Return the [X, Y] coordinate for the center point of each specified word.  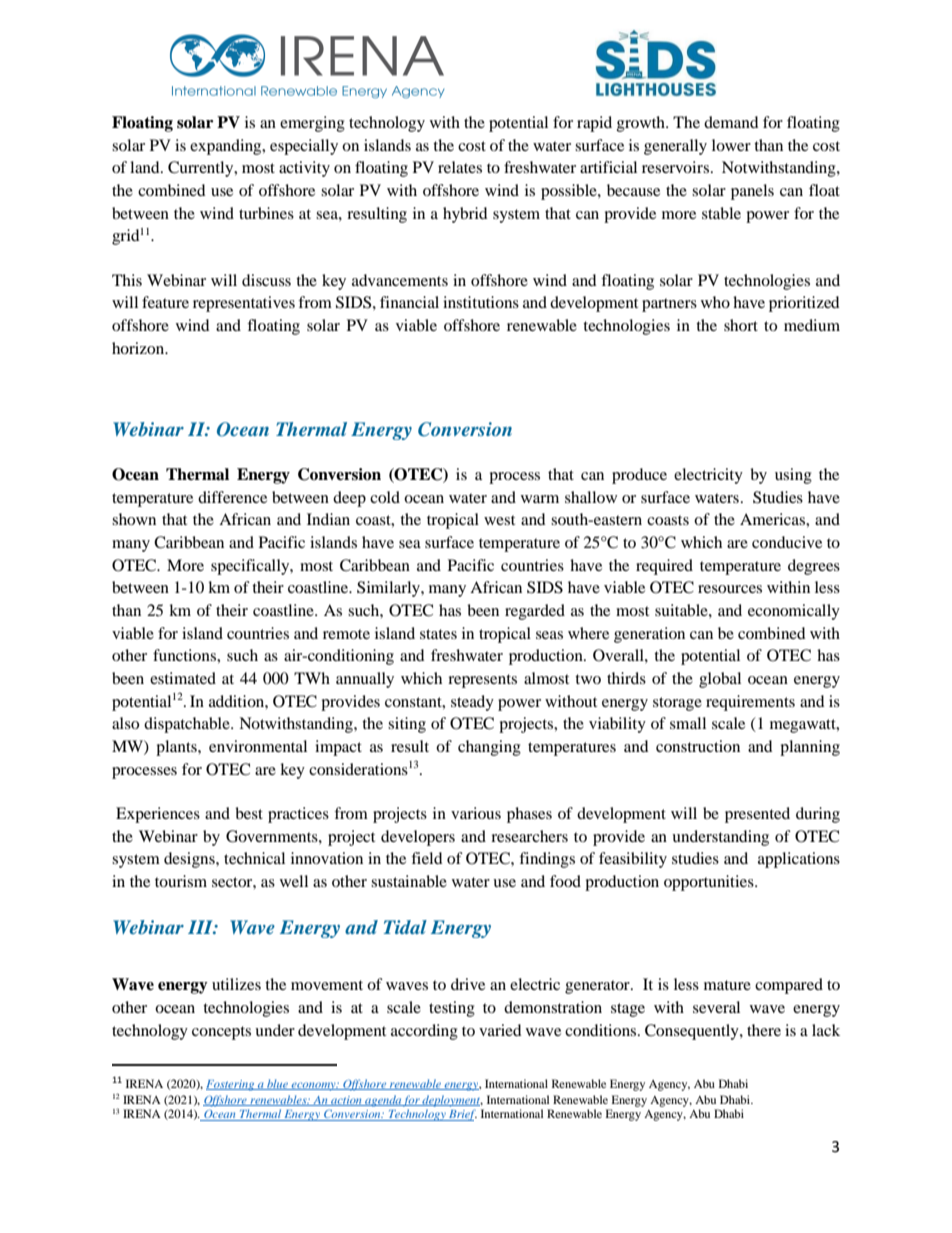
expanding [227, 147]
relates [460, 167]
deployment [452, 1101]
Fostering [231, 1085]
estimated [183, 678]
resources [730, 589]
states [438, 634]
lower [731, 145]
